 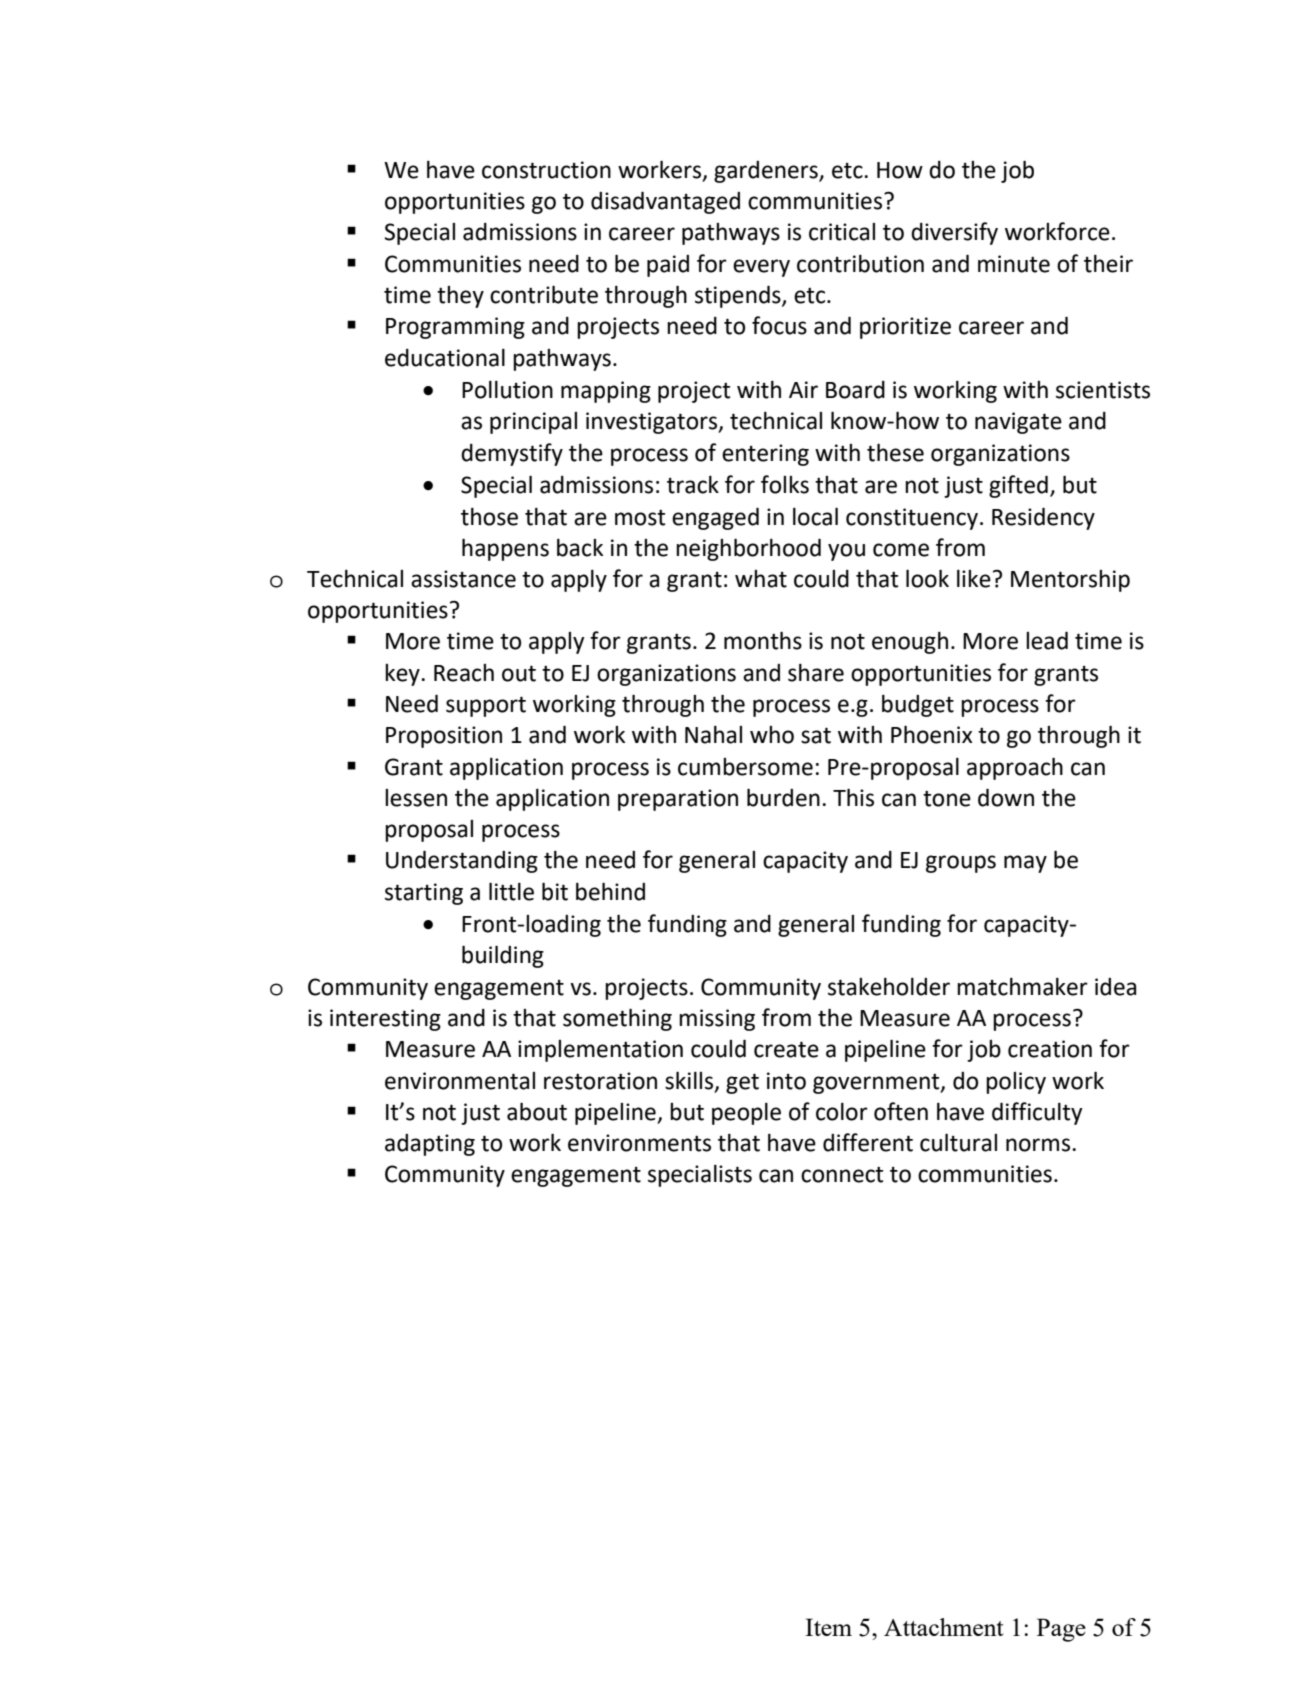 I want to click on they, so click(x=460, y=297).
